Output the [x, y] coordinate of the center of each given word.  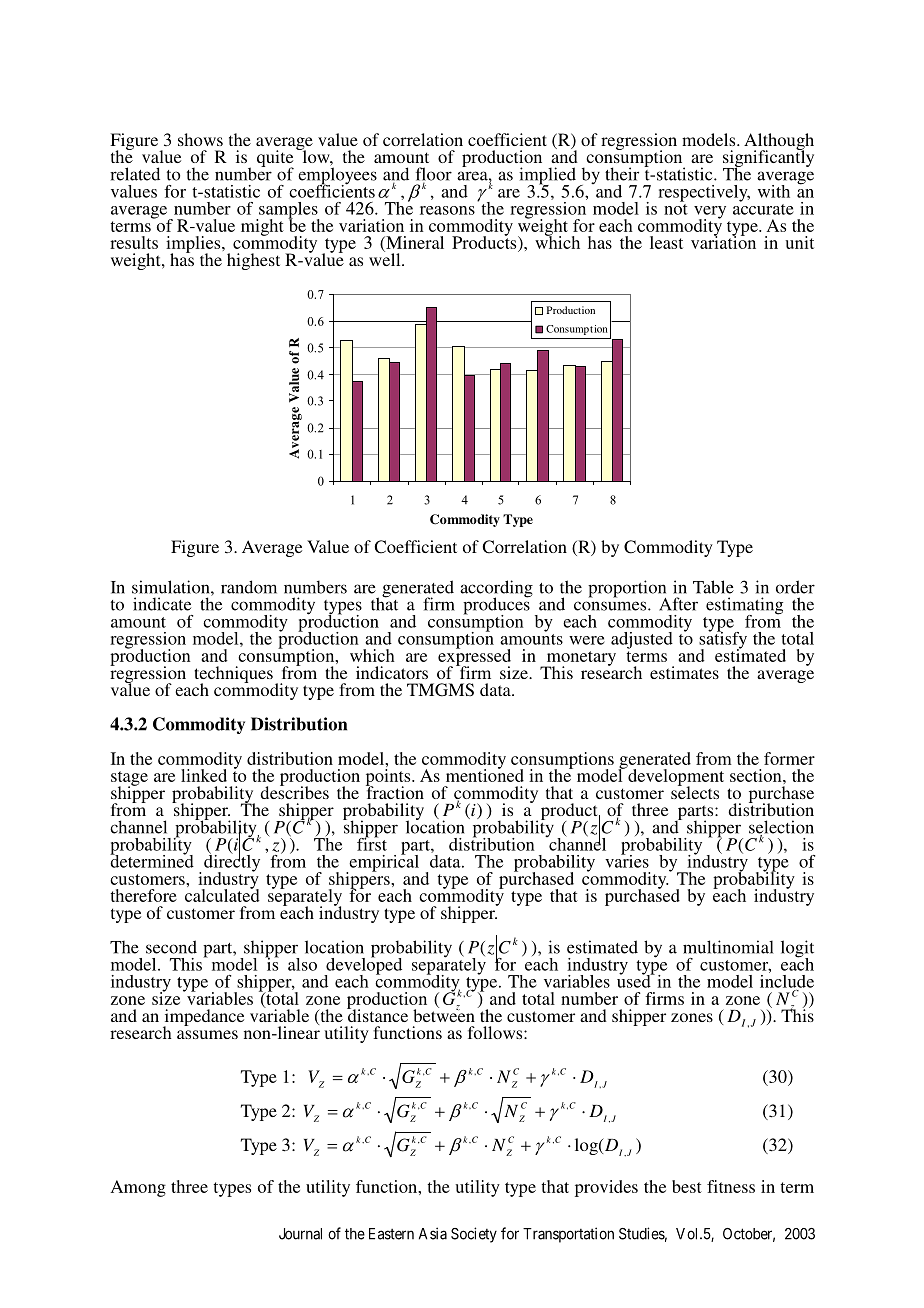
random [249, 587]
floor [434, 175]
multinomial [728, 947]
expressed [474, 657]
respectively [704, 193]
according [496, 590]
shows [200, 139]
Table [713, 587]
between [444, 1014]
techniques [233, 675]
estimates [684, 672]
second [171, 947]
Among [138, 1188]
